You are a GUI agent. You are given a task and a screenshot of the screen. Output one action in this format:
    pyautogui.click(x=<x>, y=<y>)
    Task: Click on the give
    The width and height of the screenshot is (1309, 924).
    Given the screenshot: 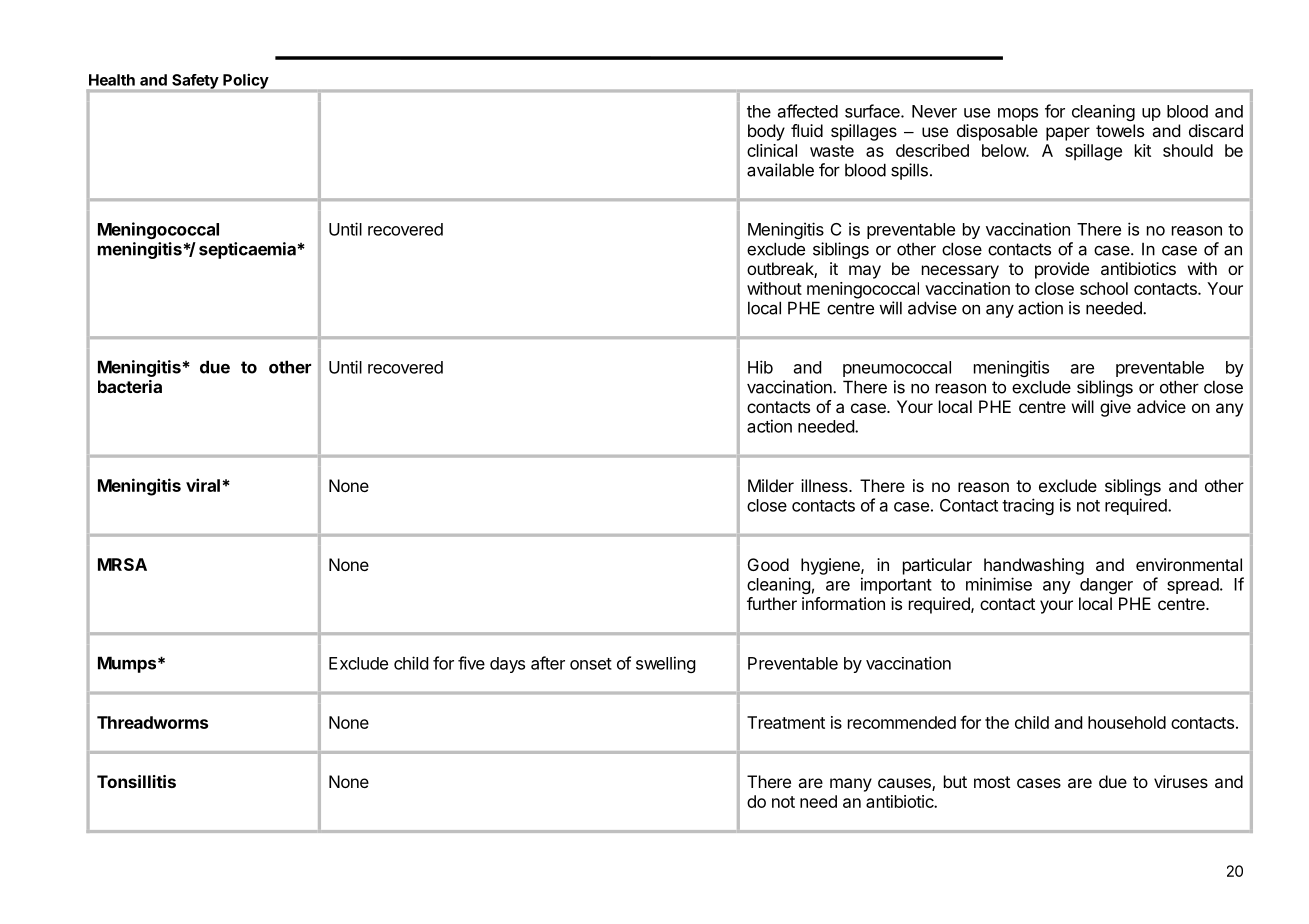 What is the action you would take?
    pyautogui.click(x=1115, y=408)
